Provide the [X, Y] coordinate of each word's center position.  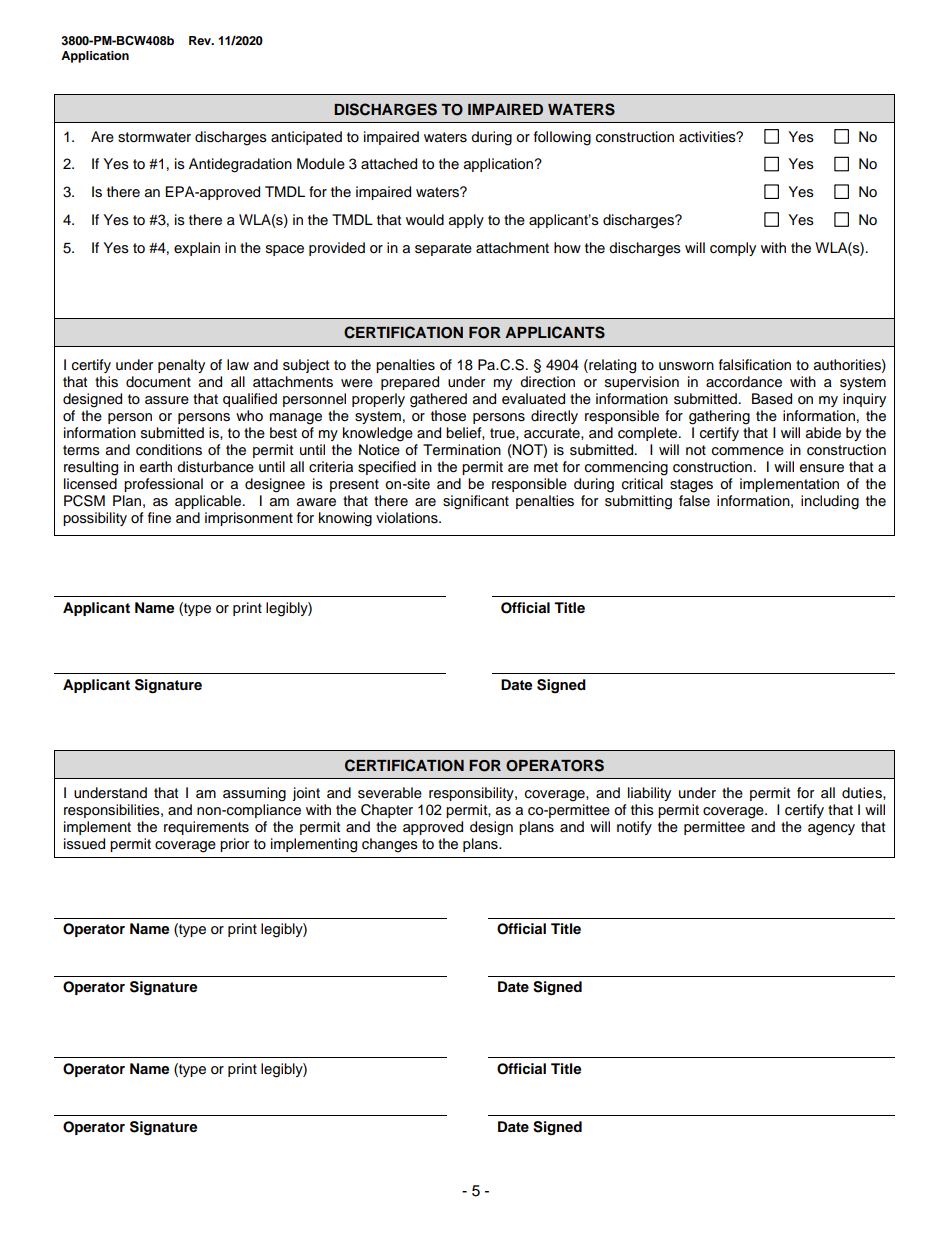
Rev [201, 40]
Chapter [387, 811]
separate [443, 249]
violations [408, 518]
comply [733, 249]
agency [831, 830]
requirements [206, 828]
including [830, 502]
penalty [181, 366]
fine [159, 518]
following [562, 138]
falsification [755, 365]
